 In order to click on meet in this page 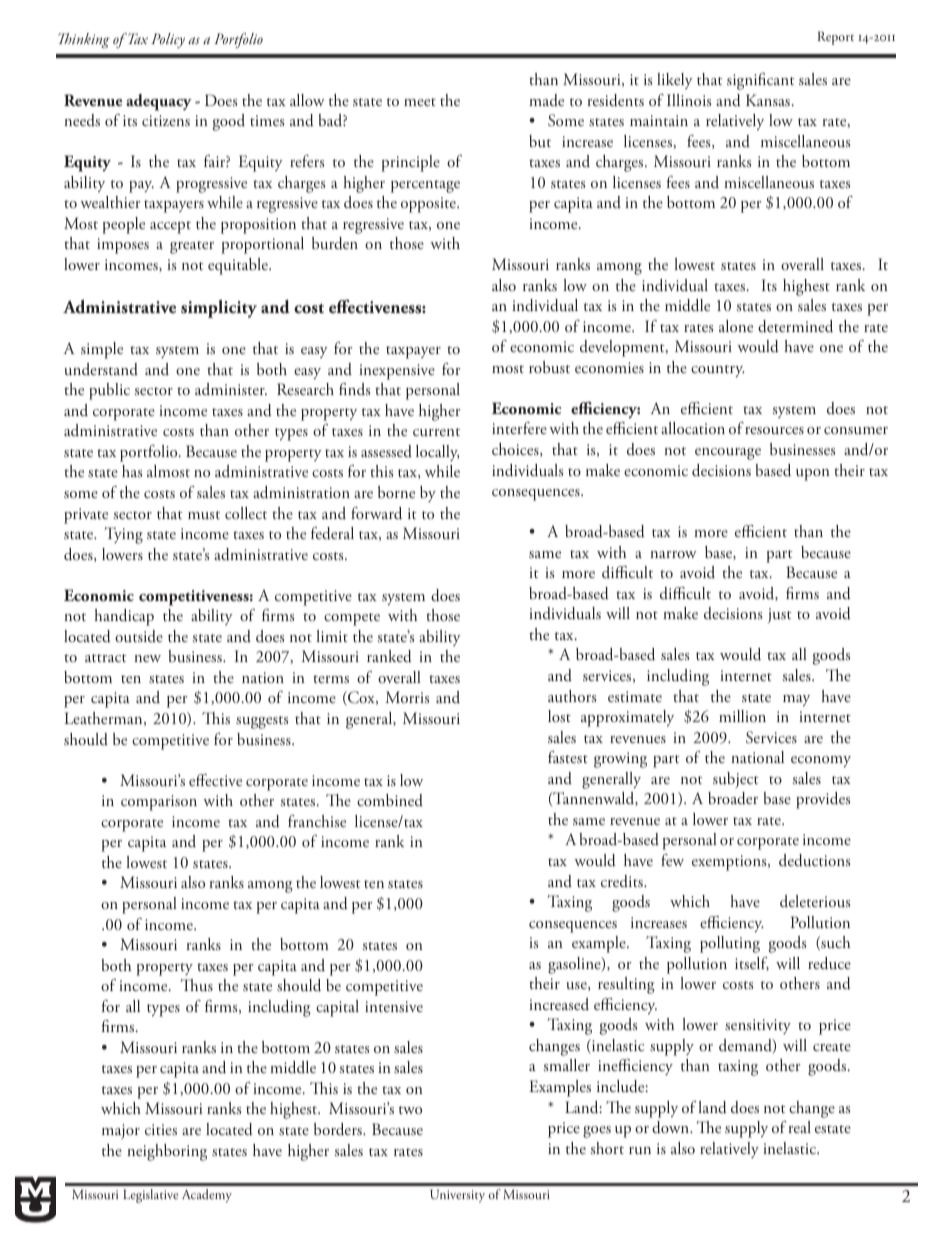, I will do `click(420, 102)`.
